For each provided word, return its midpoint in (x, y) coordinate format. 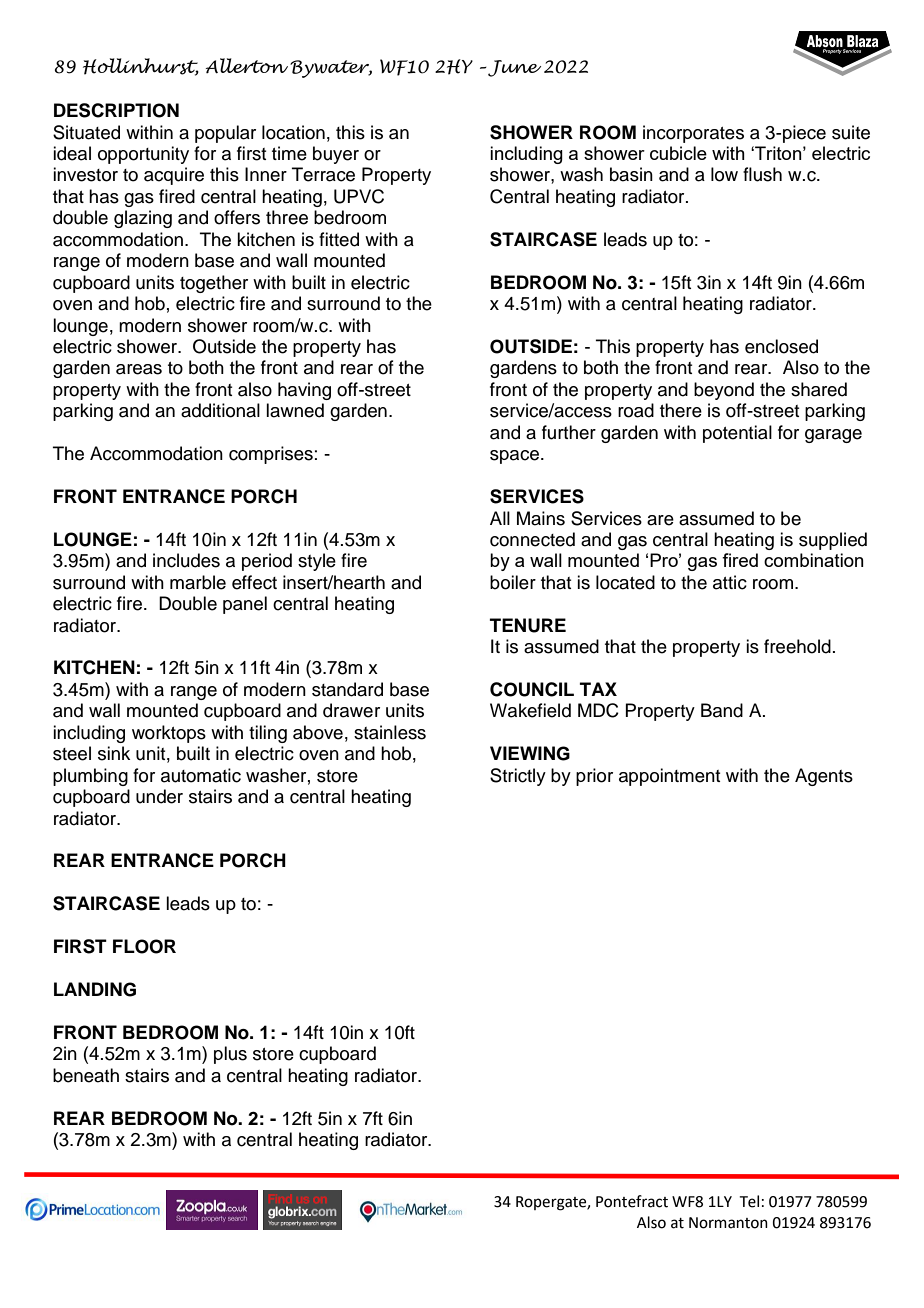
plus (230, 1055)
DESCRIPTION (116, 110)
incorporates (693, 134)
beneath (86, 1075)
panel (245, 605)
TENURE (528, 625)
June (513, 68)
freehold (797, 646)
